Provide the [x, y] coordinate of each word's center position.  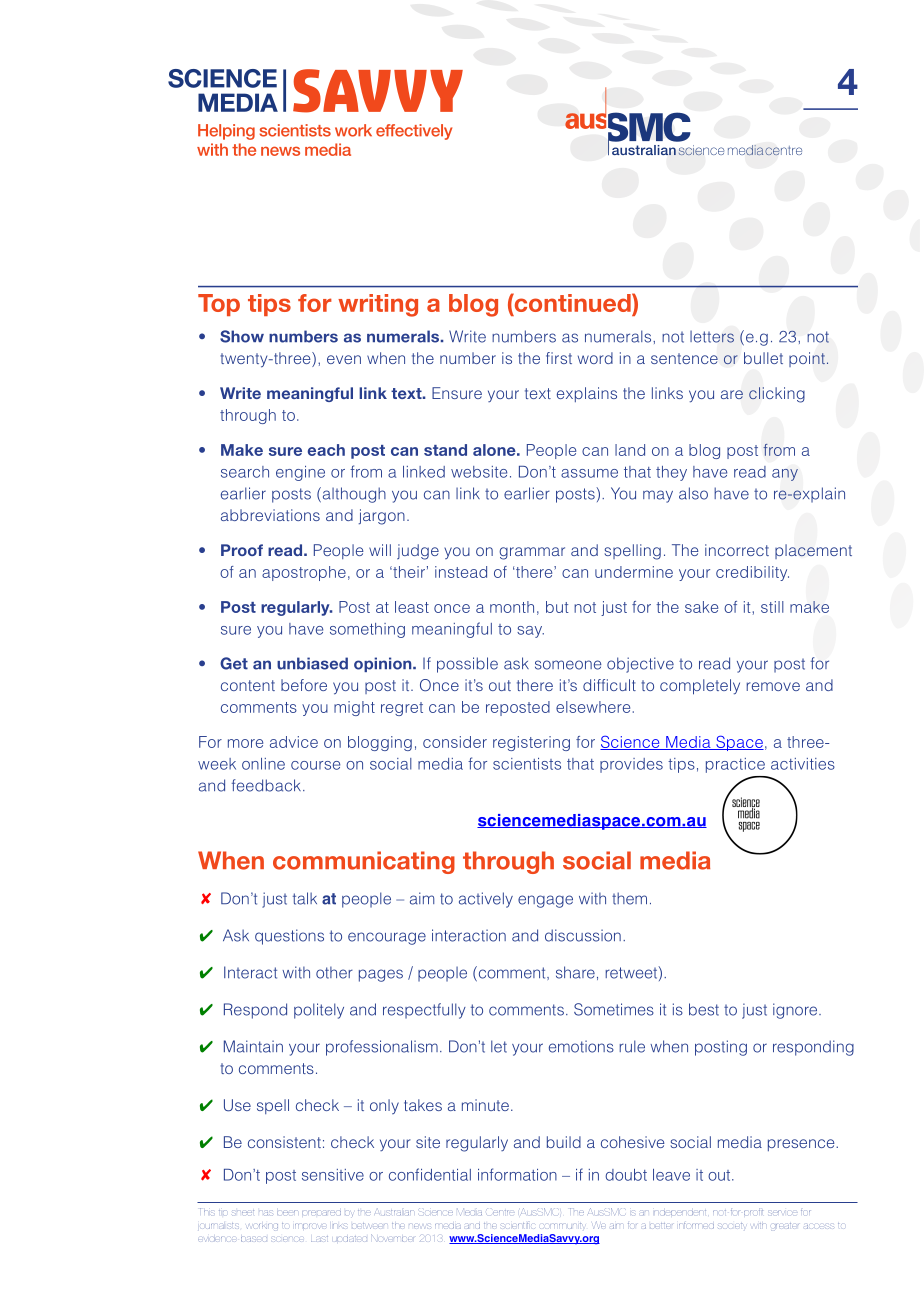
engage [545, 901]
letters [712, 337]
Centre [500, 1211]
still [772, 607]
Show [242, 336]
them [629, 898]
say [530, 632]
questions [289, 937]
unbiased [312, 663]
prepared [321, 1213]
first [559, 358]
